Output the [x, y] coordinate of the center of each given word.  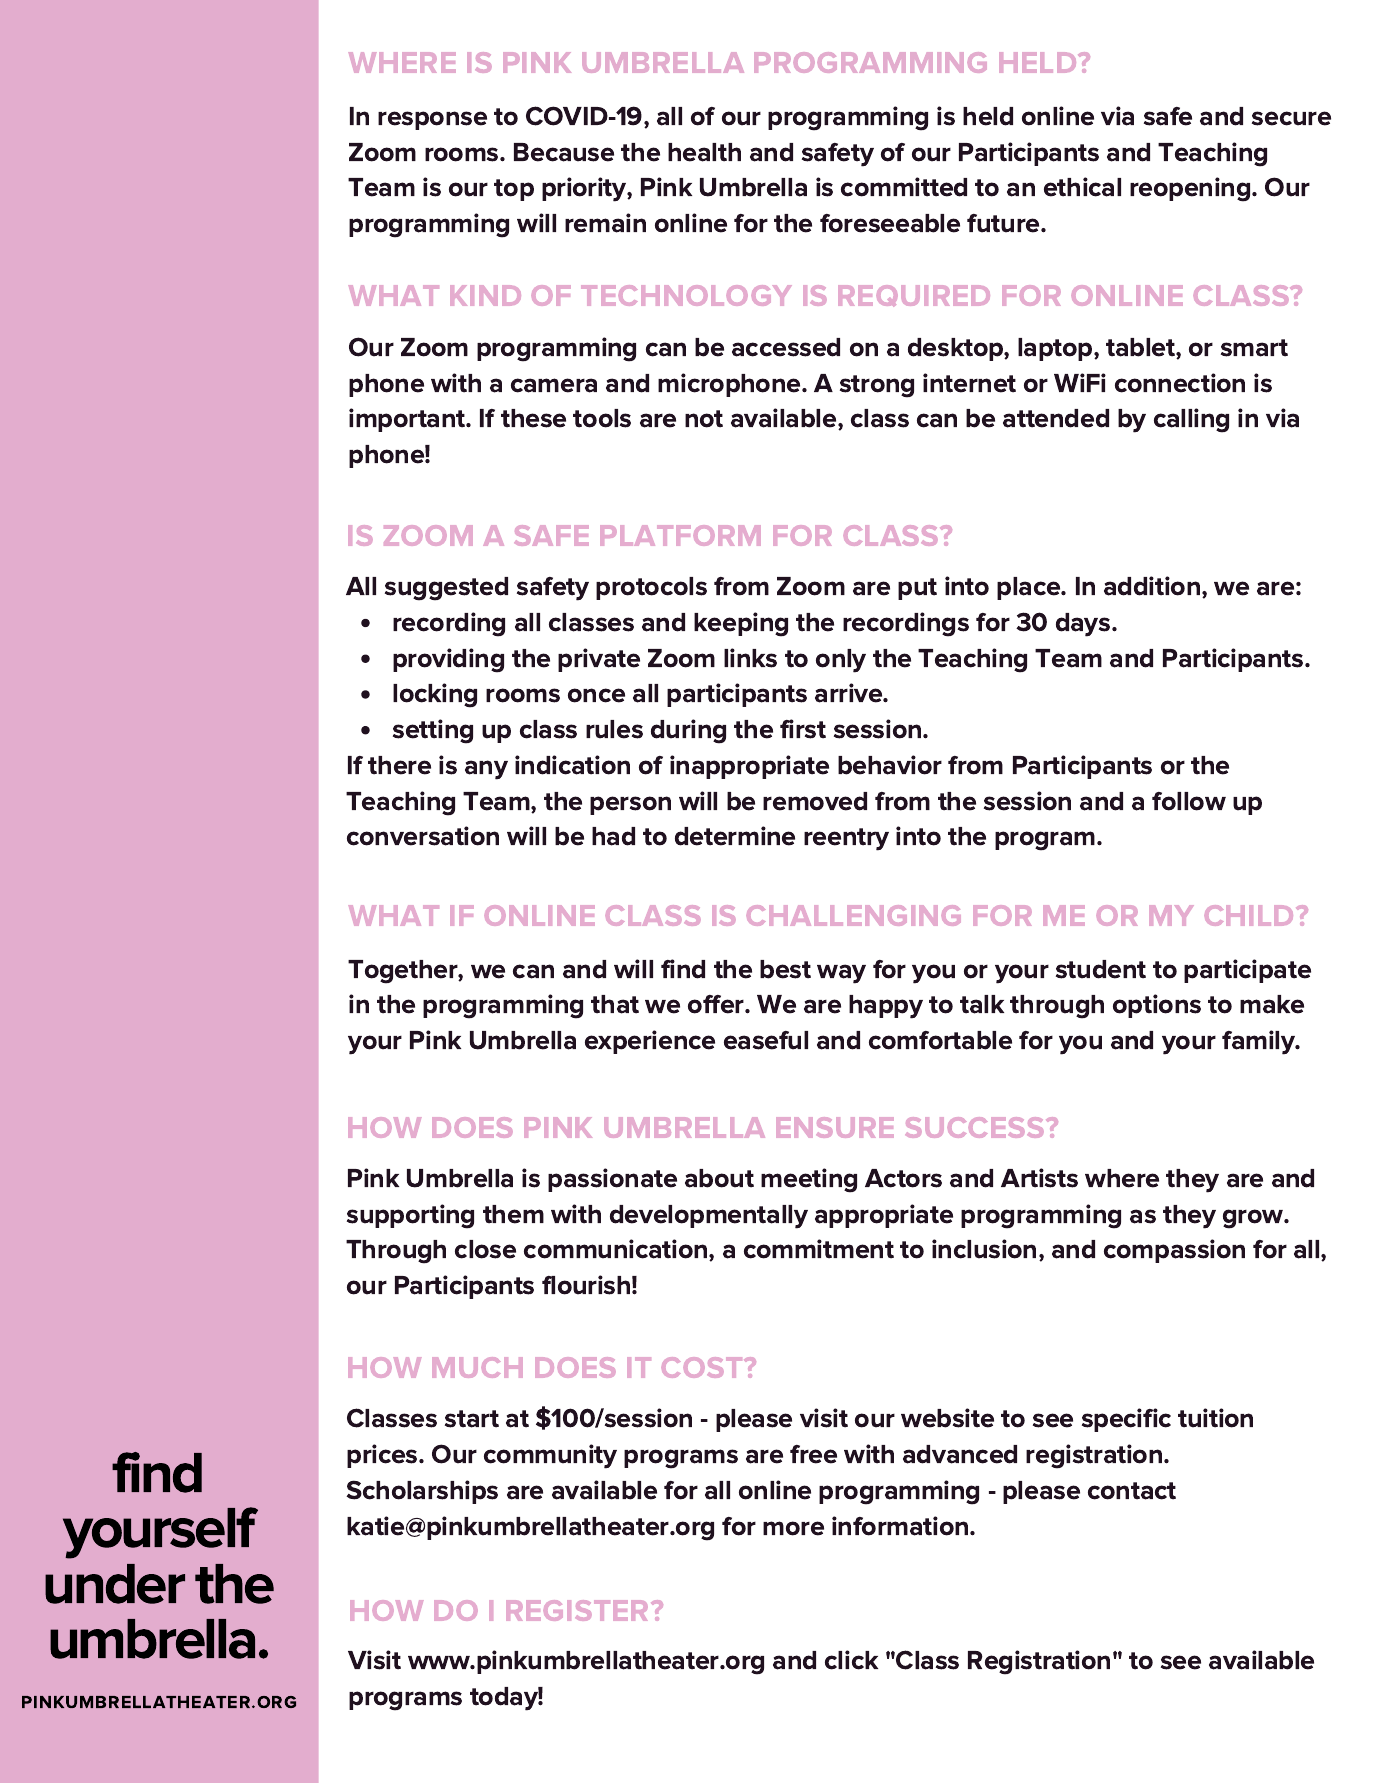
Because [564, 152]
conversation [423, 836]
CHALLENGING [853, 915]
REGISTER [577, 1610]
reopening [1191, 189]
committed [904, 187]
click [851, 1660]
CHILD [1250, 915]
